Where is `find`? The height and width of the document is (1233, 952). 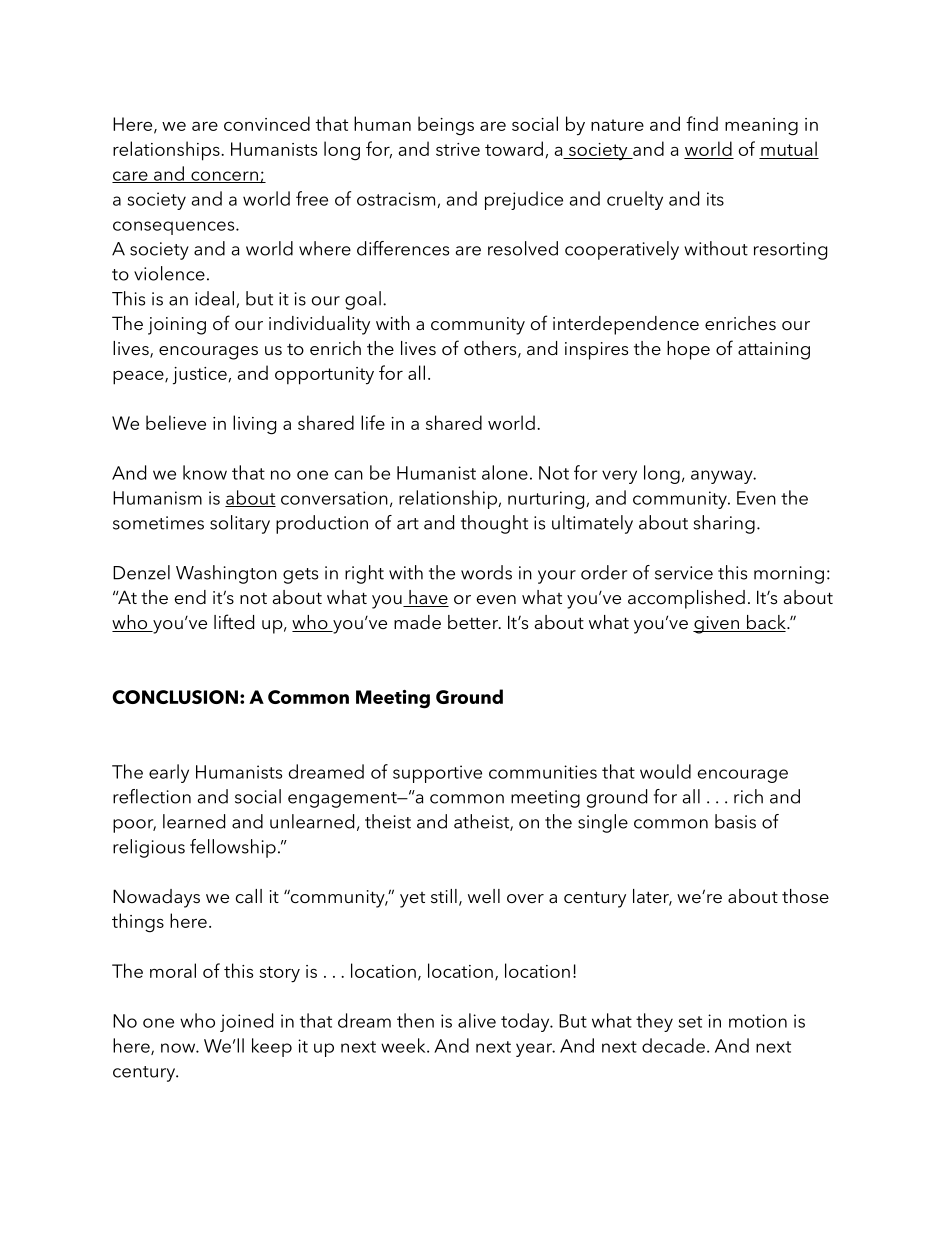
find is located at coordinates (702, 123).
